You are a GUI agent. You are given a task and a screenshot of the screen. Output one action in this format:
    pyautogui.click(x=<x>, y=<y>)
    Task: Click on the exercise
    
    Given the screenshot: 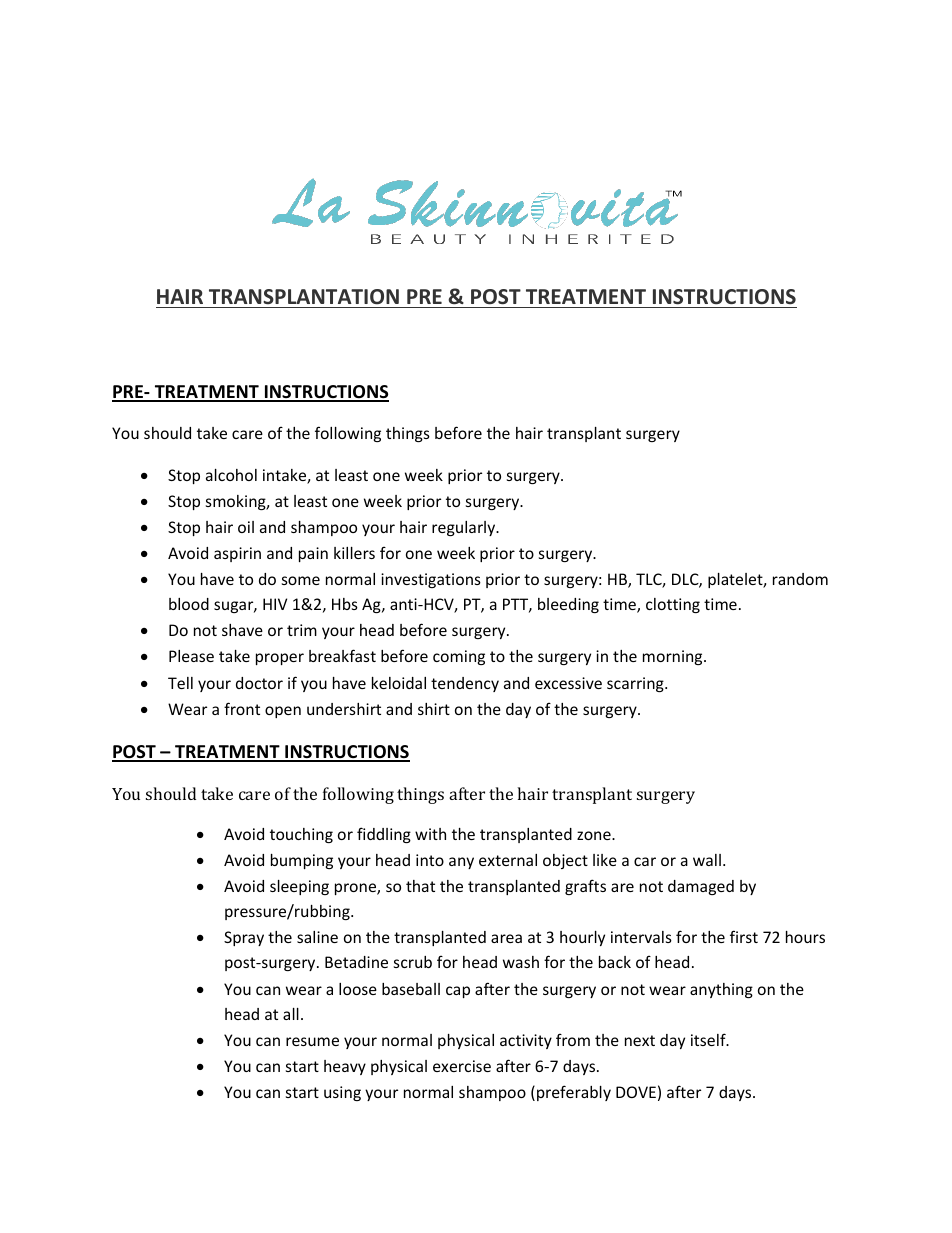 What is the action you would take?
    pyautogui.click(x=462, y=1066)
